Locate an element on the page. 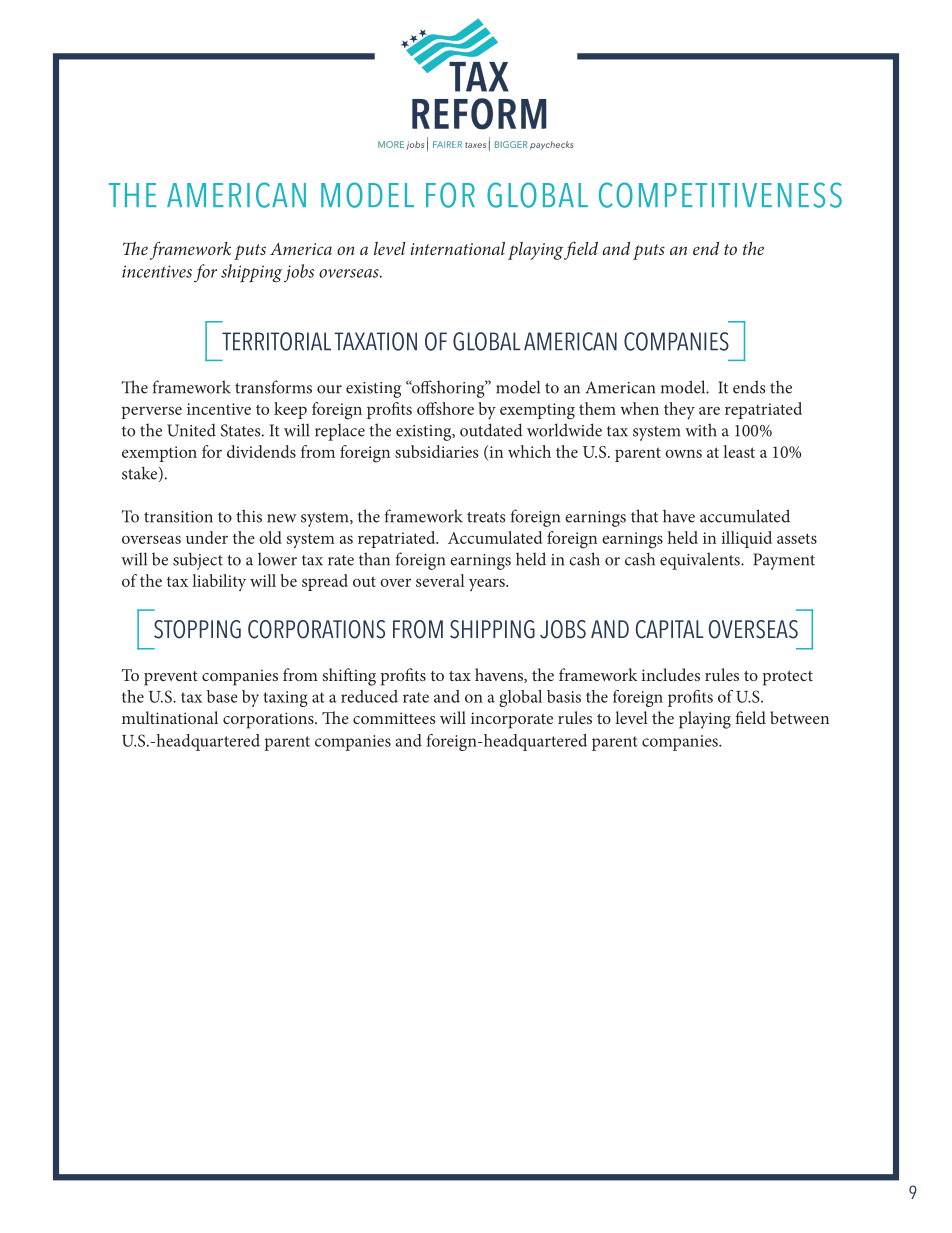 Image resolution: width=952 pixels, height=1233 pixels. treats is located at coordinates (486, 517).
